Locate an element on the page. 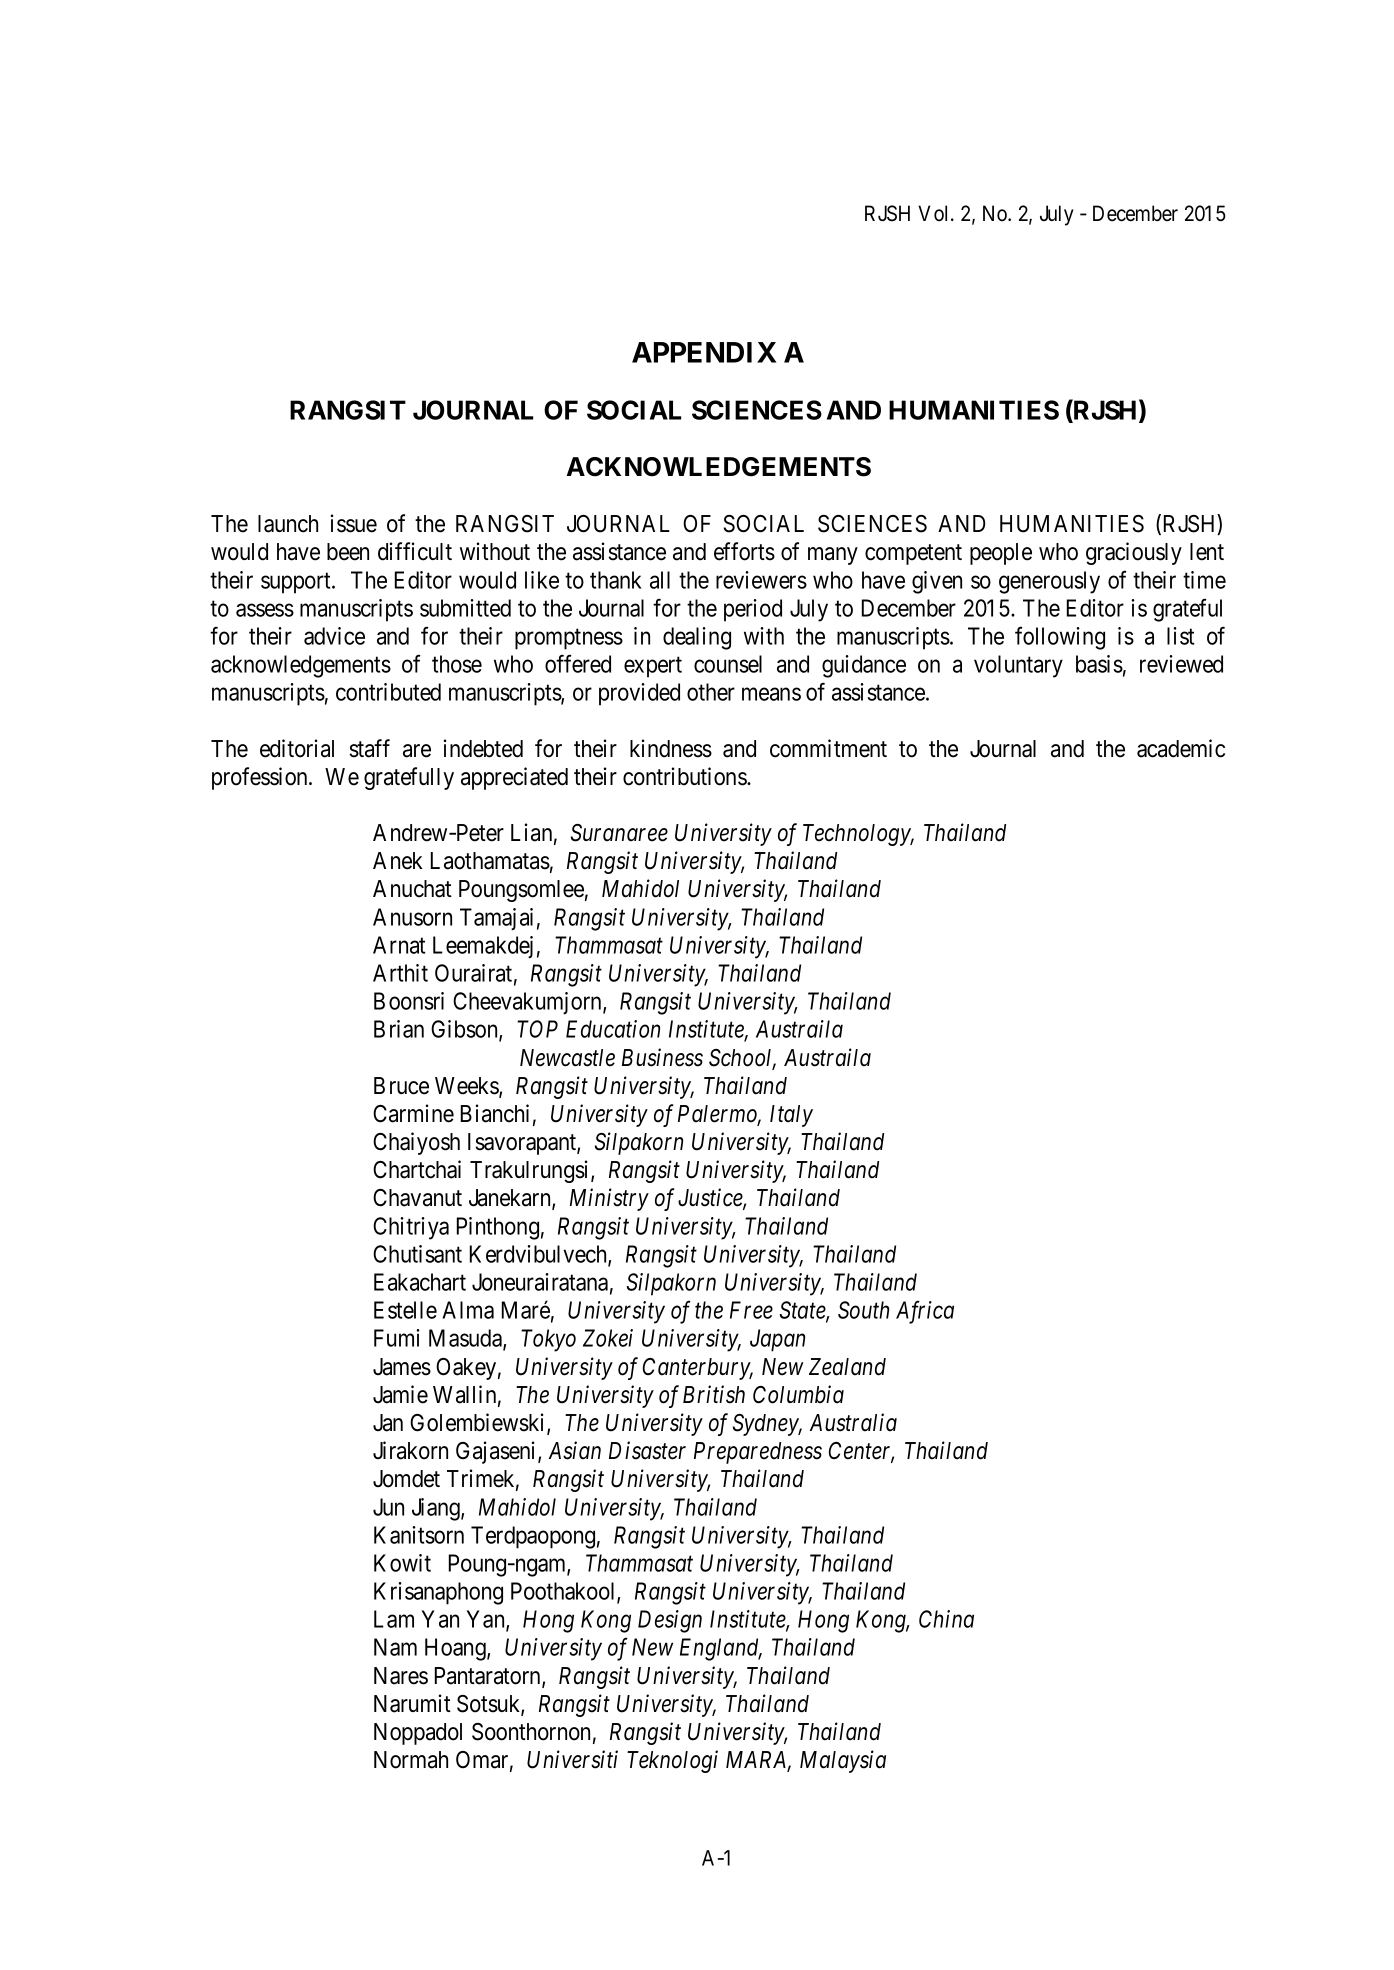 The width and height of the page is (1394, 1970). Business is located at coordinates (662, 1057).
